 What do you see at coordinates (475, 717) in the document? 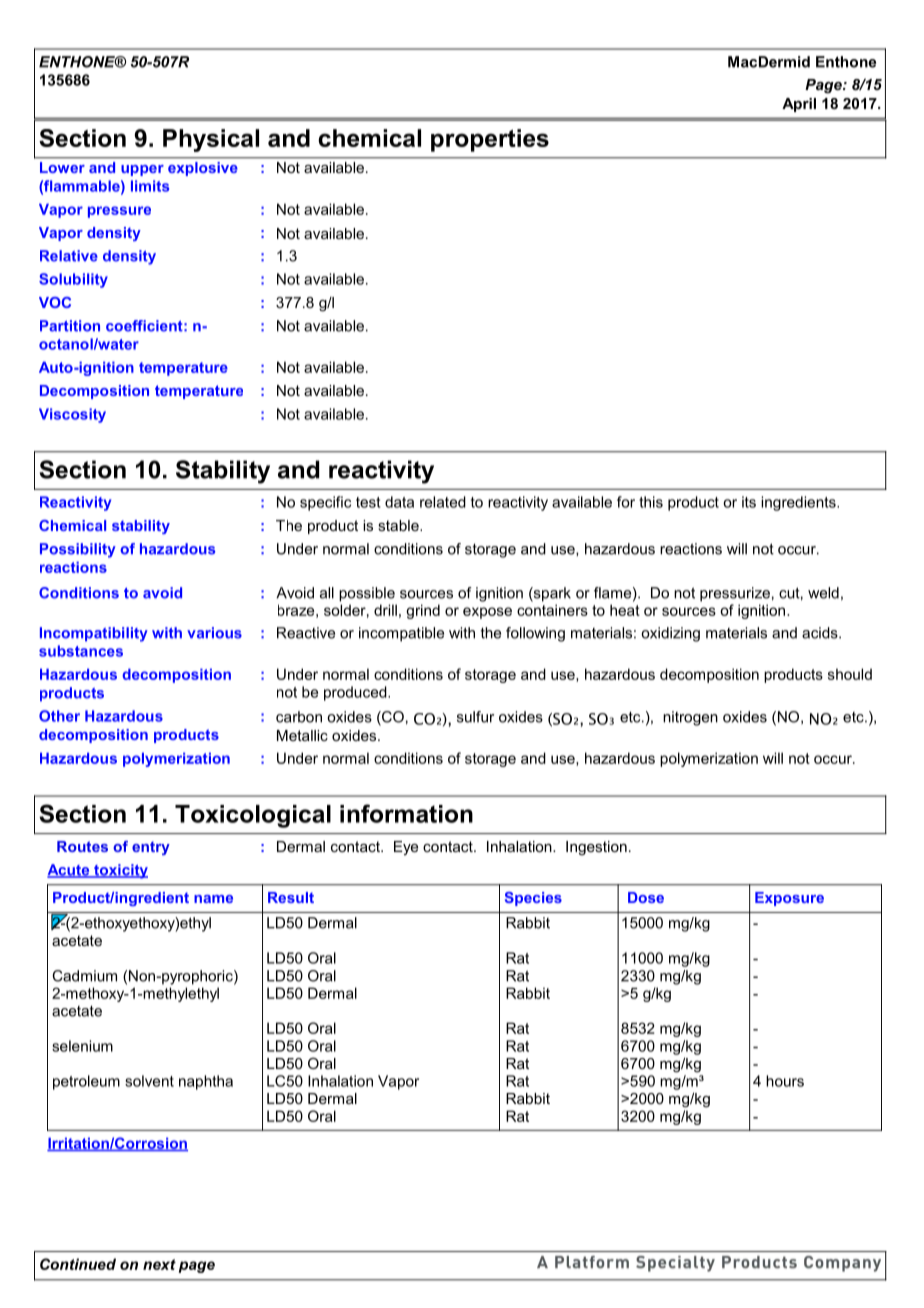
I see `sulfur` at bounding box center [475, 717].
